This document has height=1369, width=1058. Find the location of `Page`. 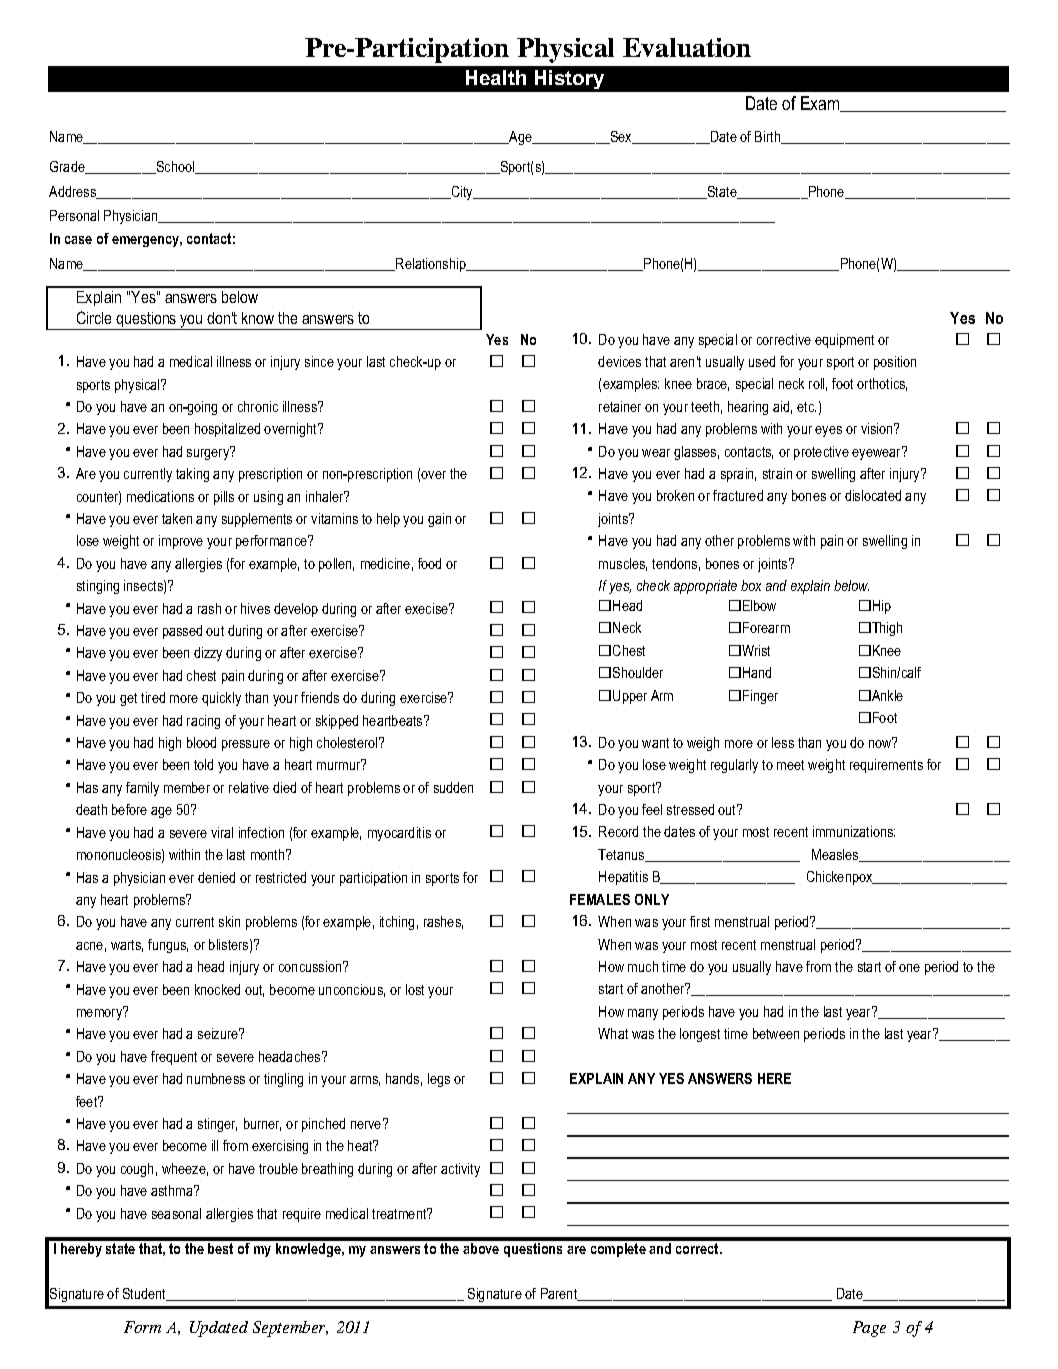

Page is located at coordinates (869, 1329).
